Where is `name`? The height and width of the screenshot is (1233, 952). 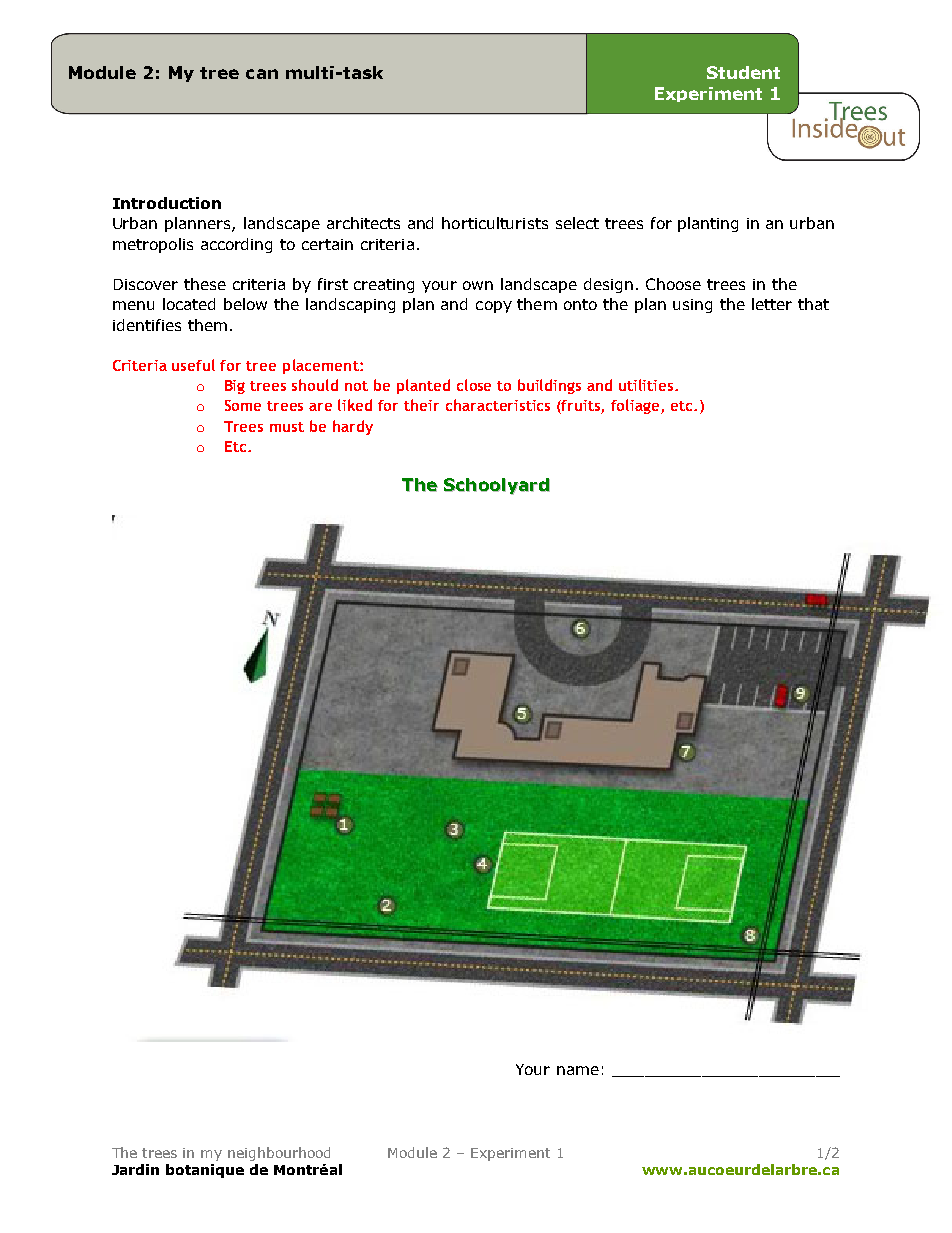 name is located at coordinates (578, 1070).
